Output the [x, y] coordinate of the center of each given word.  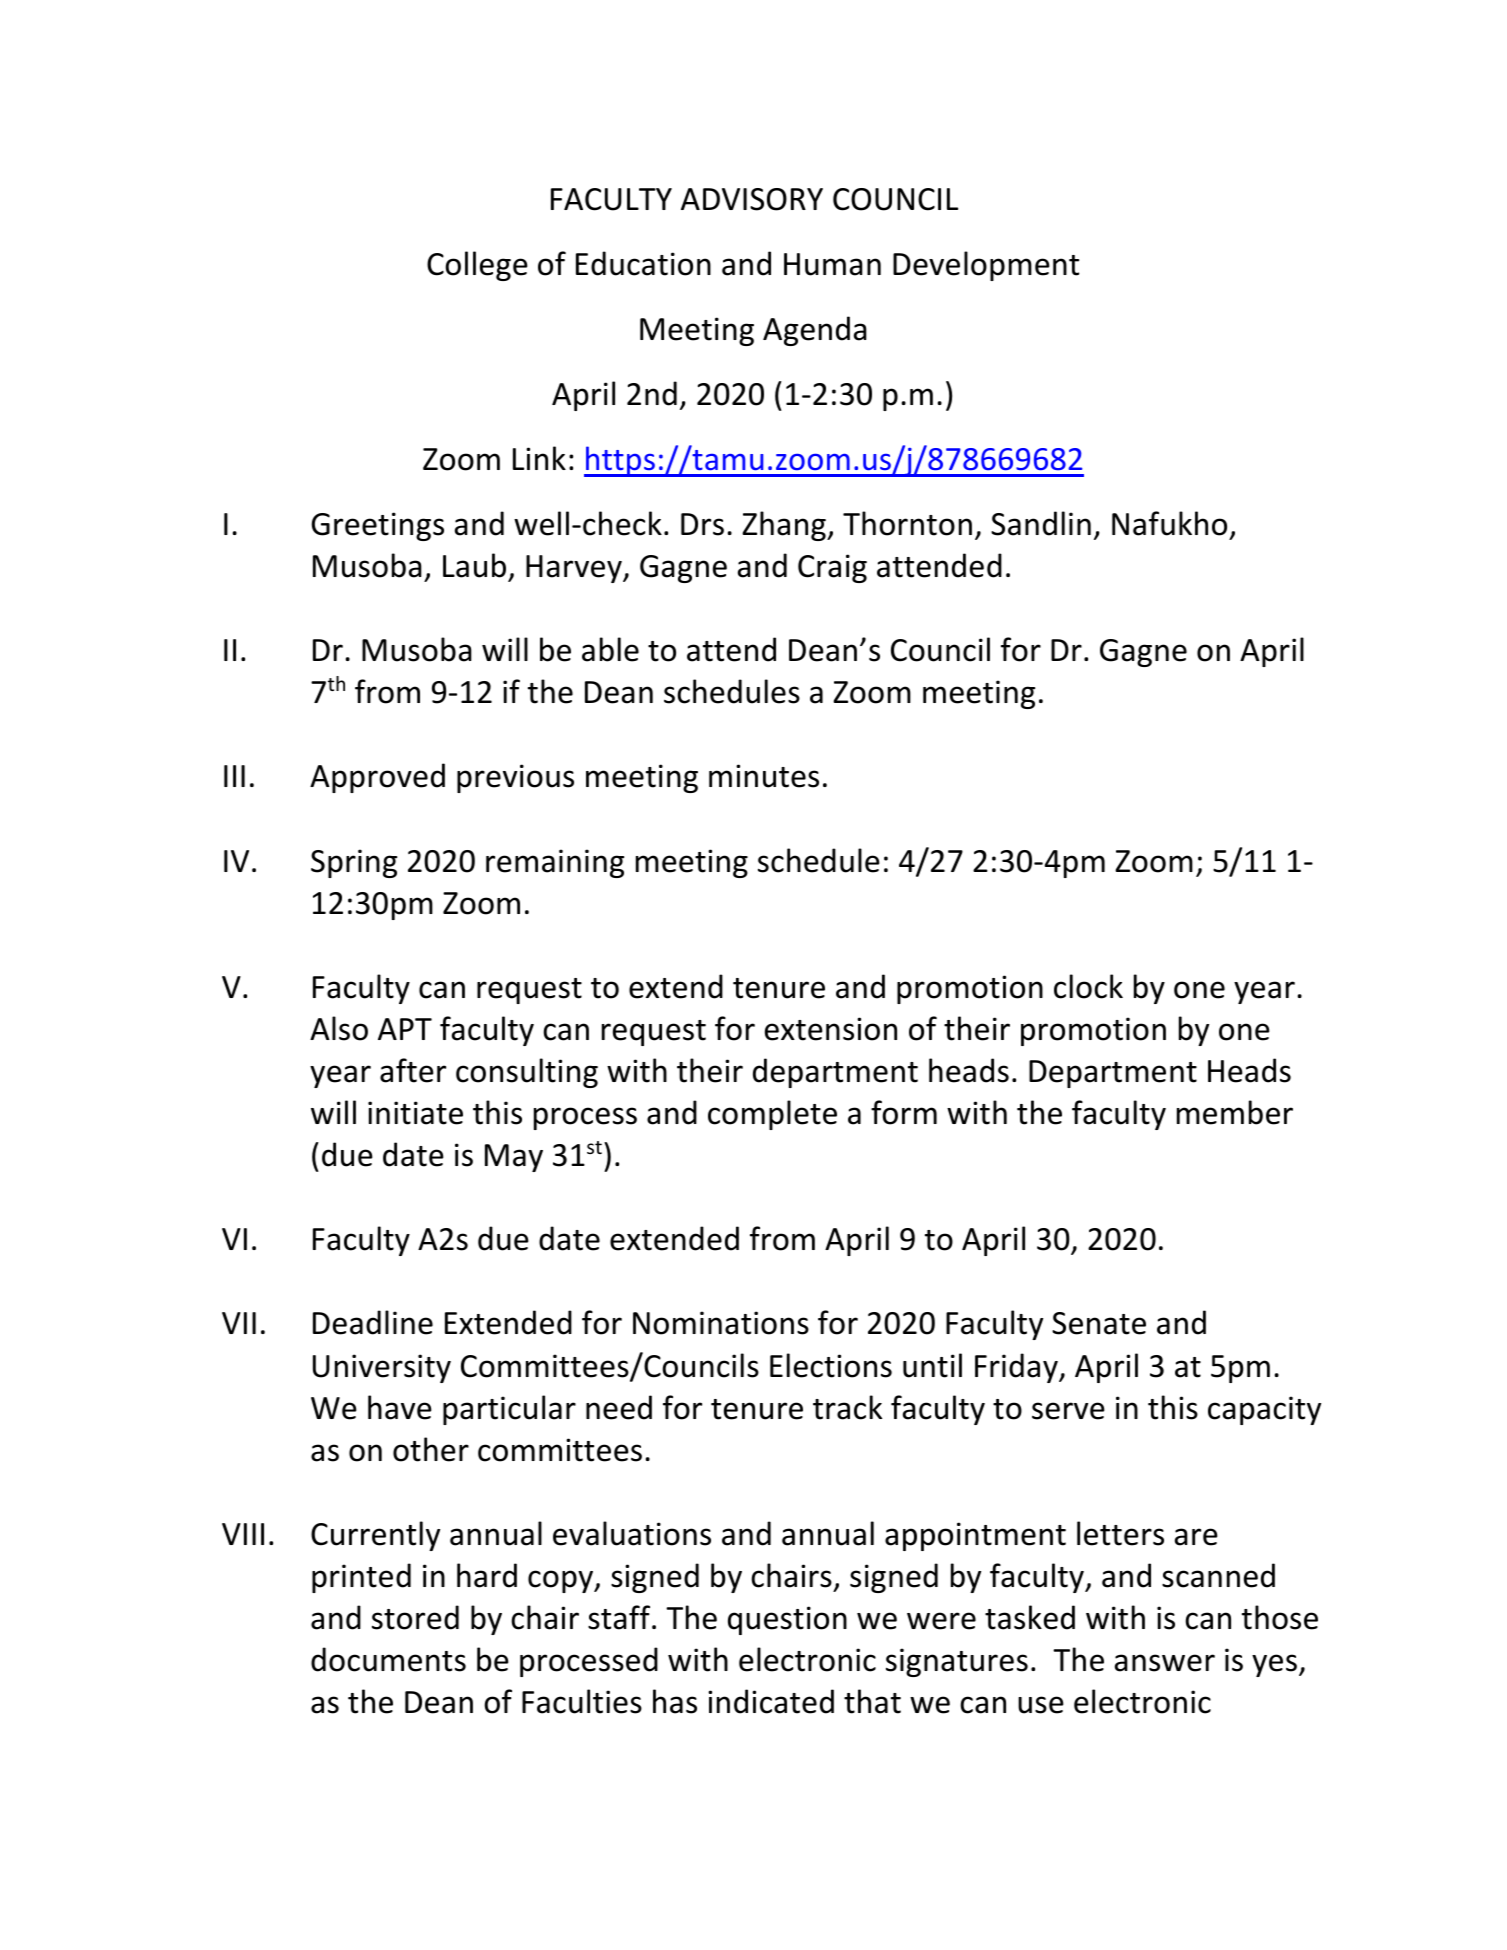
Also [339, 1028]
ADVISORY [752, 199]
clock [1088, 986]
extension [831, 1029]
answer [1165, 1663]
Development [986, 266]
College [477, 266]
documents [388, 1659]
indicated [771, 1701]
